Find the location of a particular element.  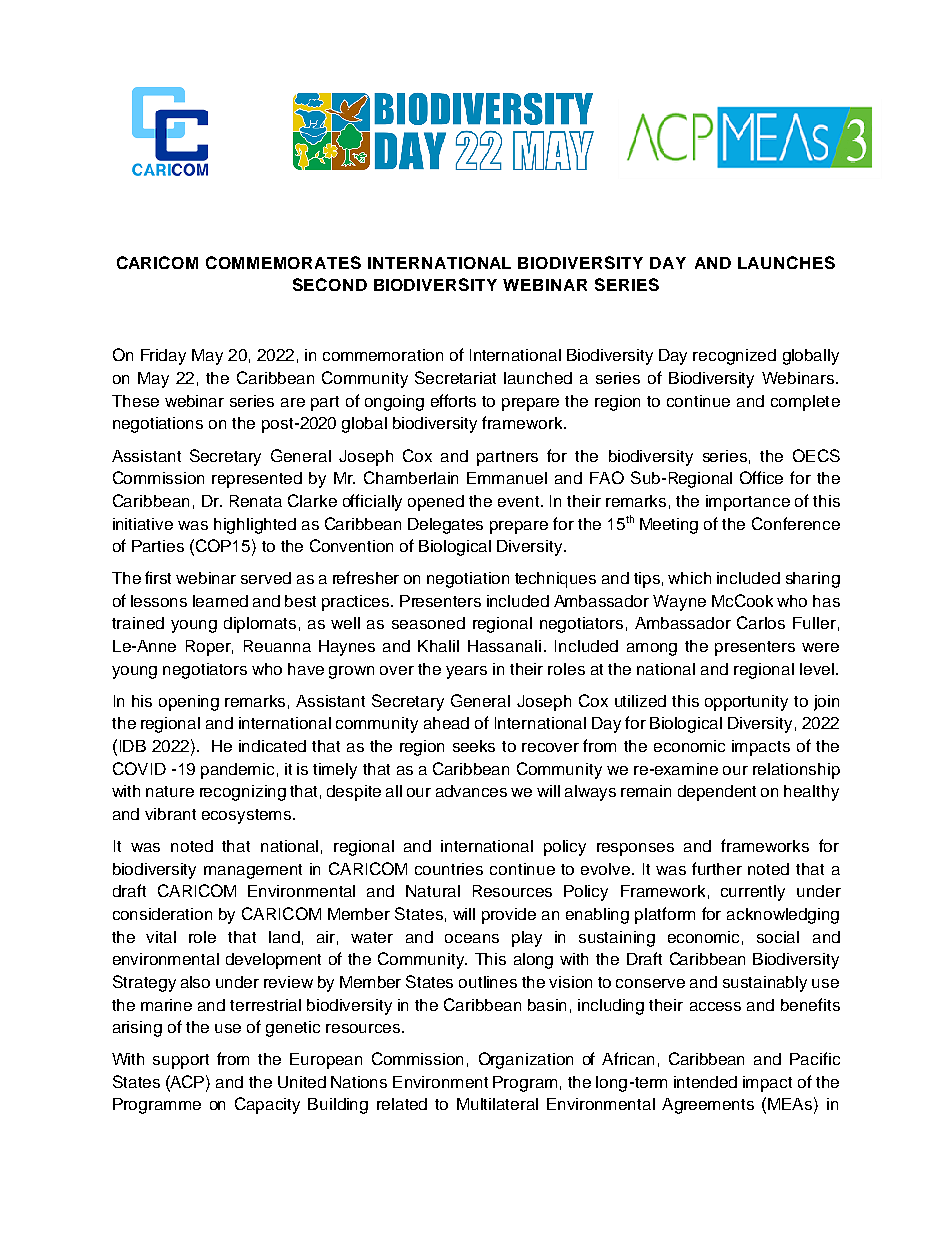

years is located at coordinates (466, 672).
